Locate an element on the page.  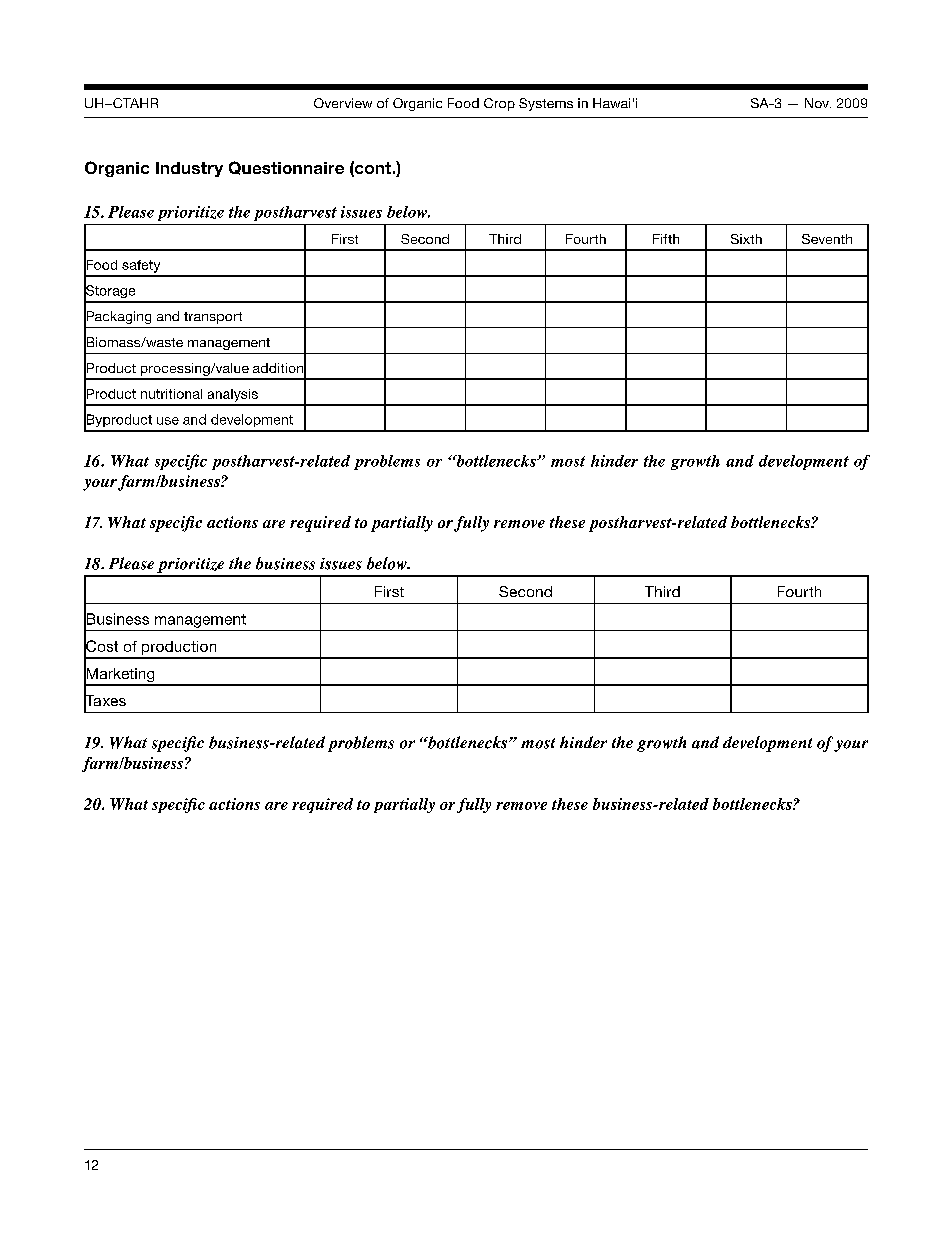
Taxes is located at coordinates (105, 701).
